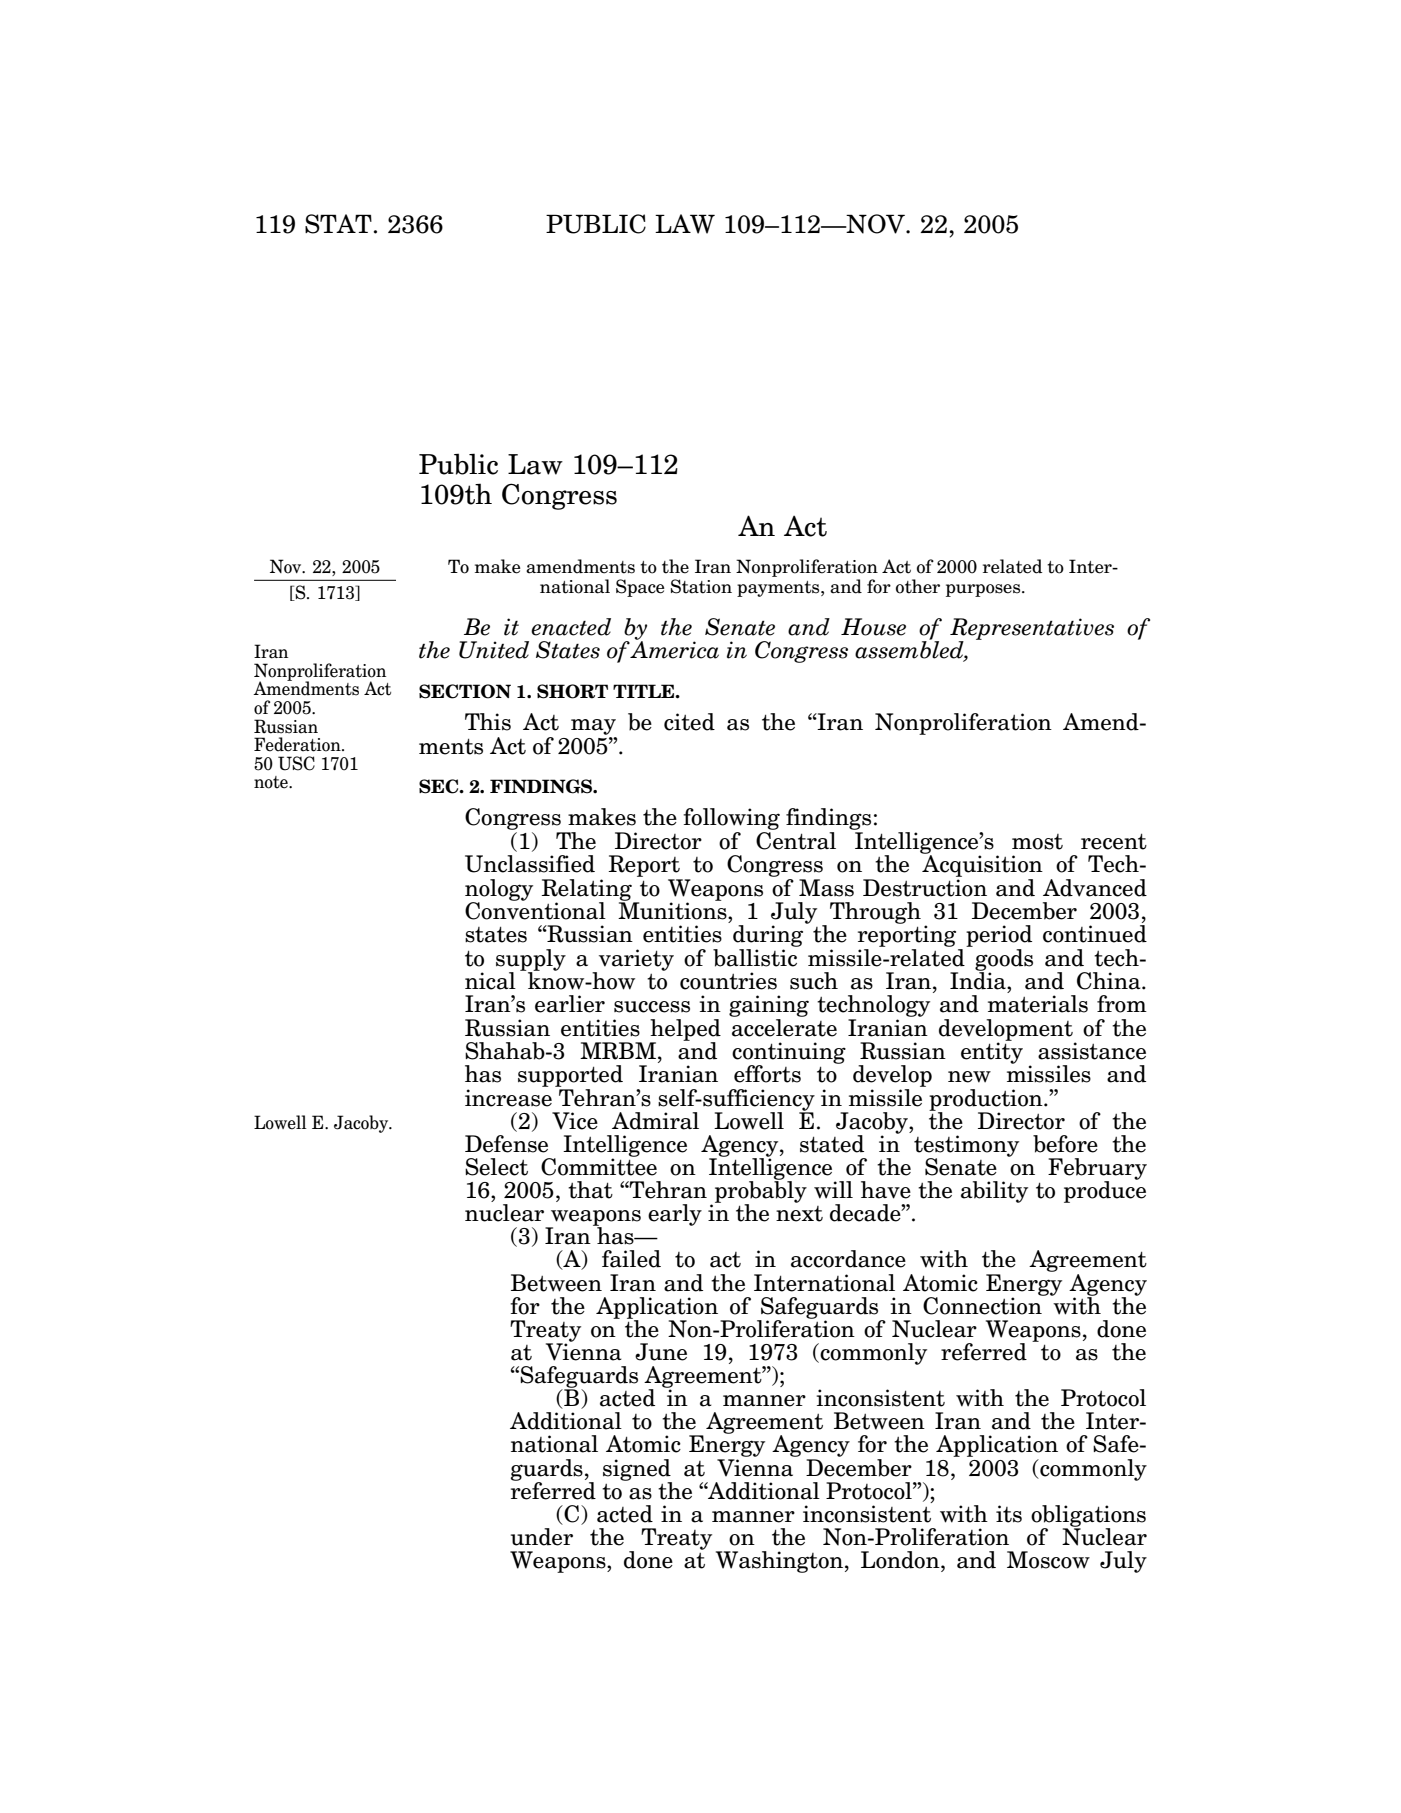  I want to click on increase, so click(508, 1098).
